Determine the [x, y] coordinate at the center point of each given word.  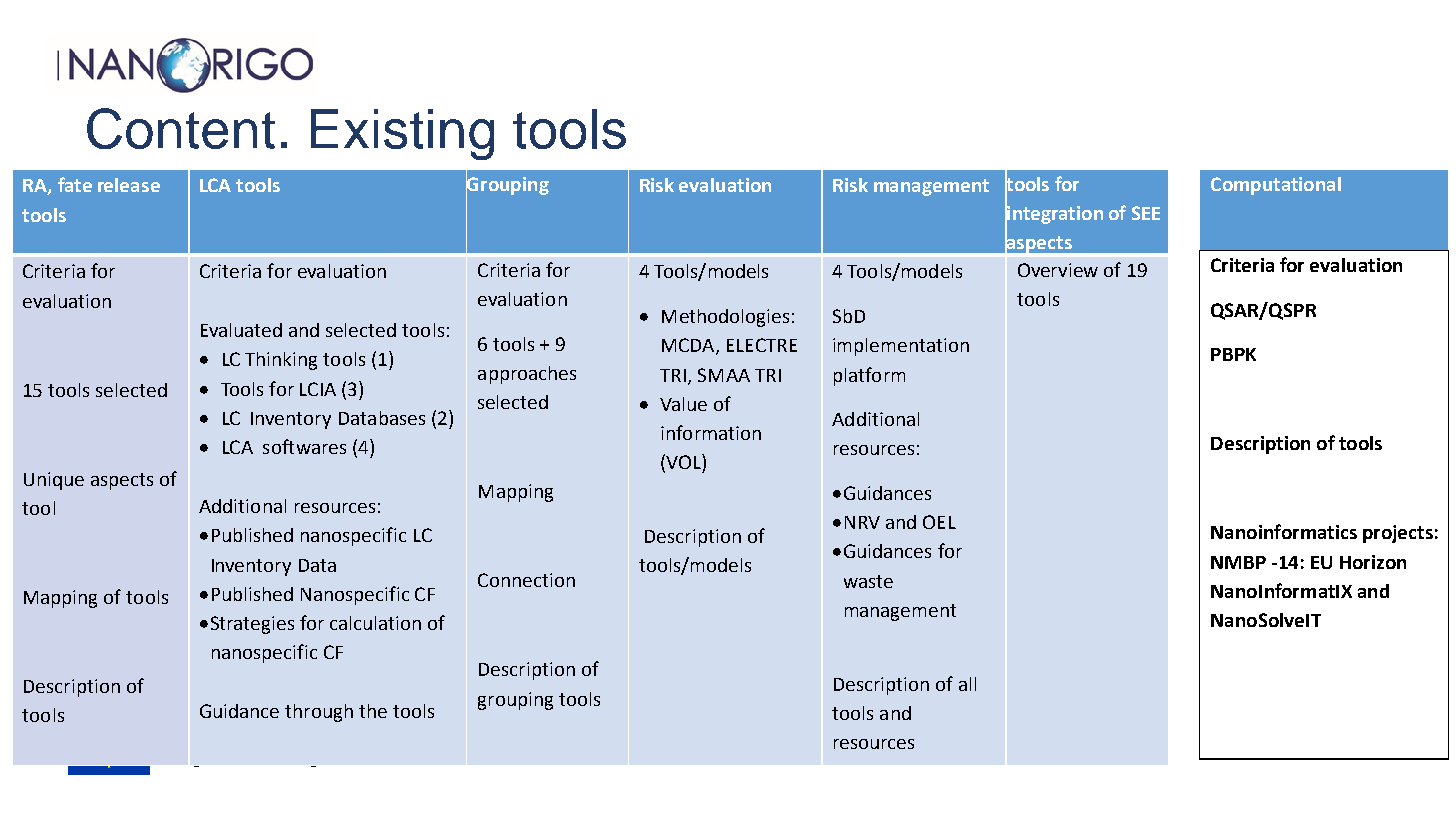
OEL [939, 522]
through [319, 713]
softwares [304, 446]
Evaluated [241, 330]
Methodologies [725, 318]
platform [869, 376]
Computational [1276, 186]
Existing [402, 134]
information [711, 432]
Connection [526, 580]
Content [181, 128]
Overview [1058, 270]
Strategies [252, 625]
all [967, 684]
